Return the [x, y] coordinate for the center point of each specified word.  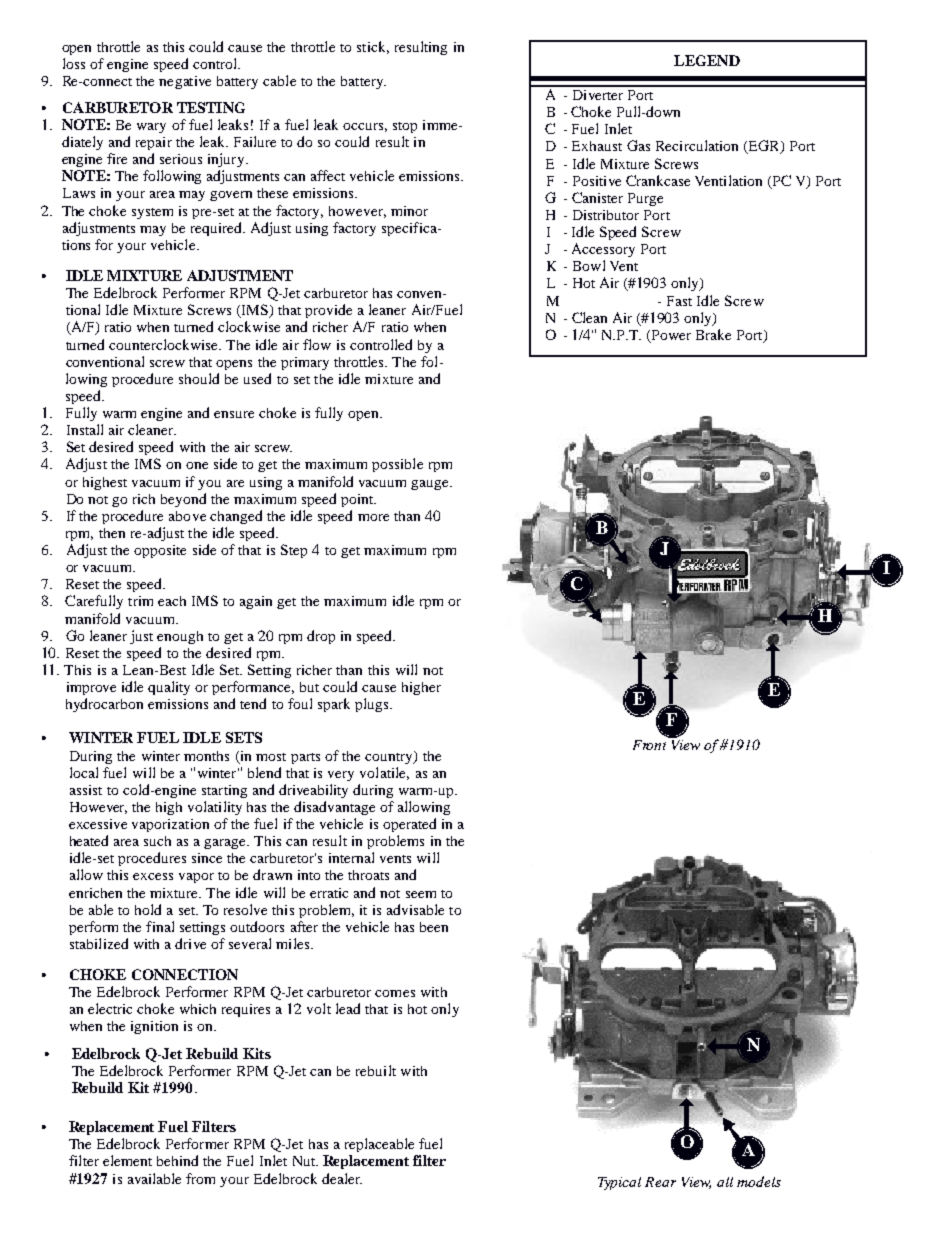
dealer [342, 1178]
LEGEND [707, 60]
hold [148, 909]
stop [405, 127]
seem [421, 894]
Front [649, 745]
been [434, 927]
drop [321, 637]
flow [317, 344]
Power [671, 335]
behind [177, 1160]
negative [185, 82]
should [199, 378]
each [172, 601]
